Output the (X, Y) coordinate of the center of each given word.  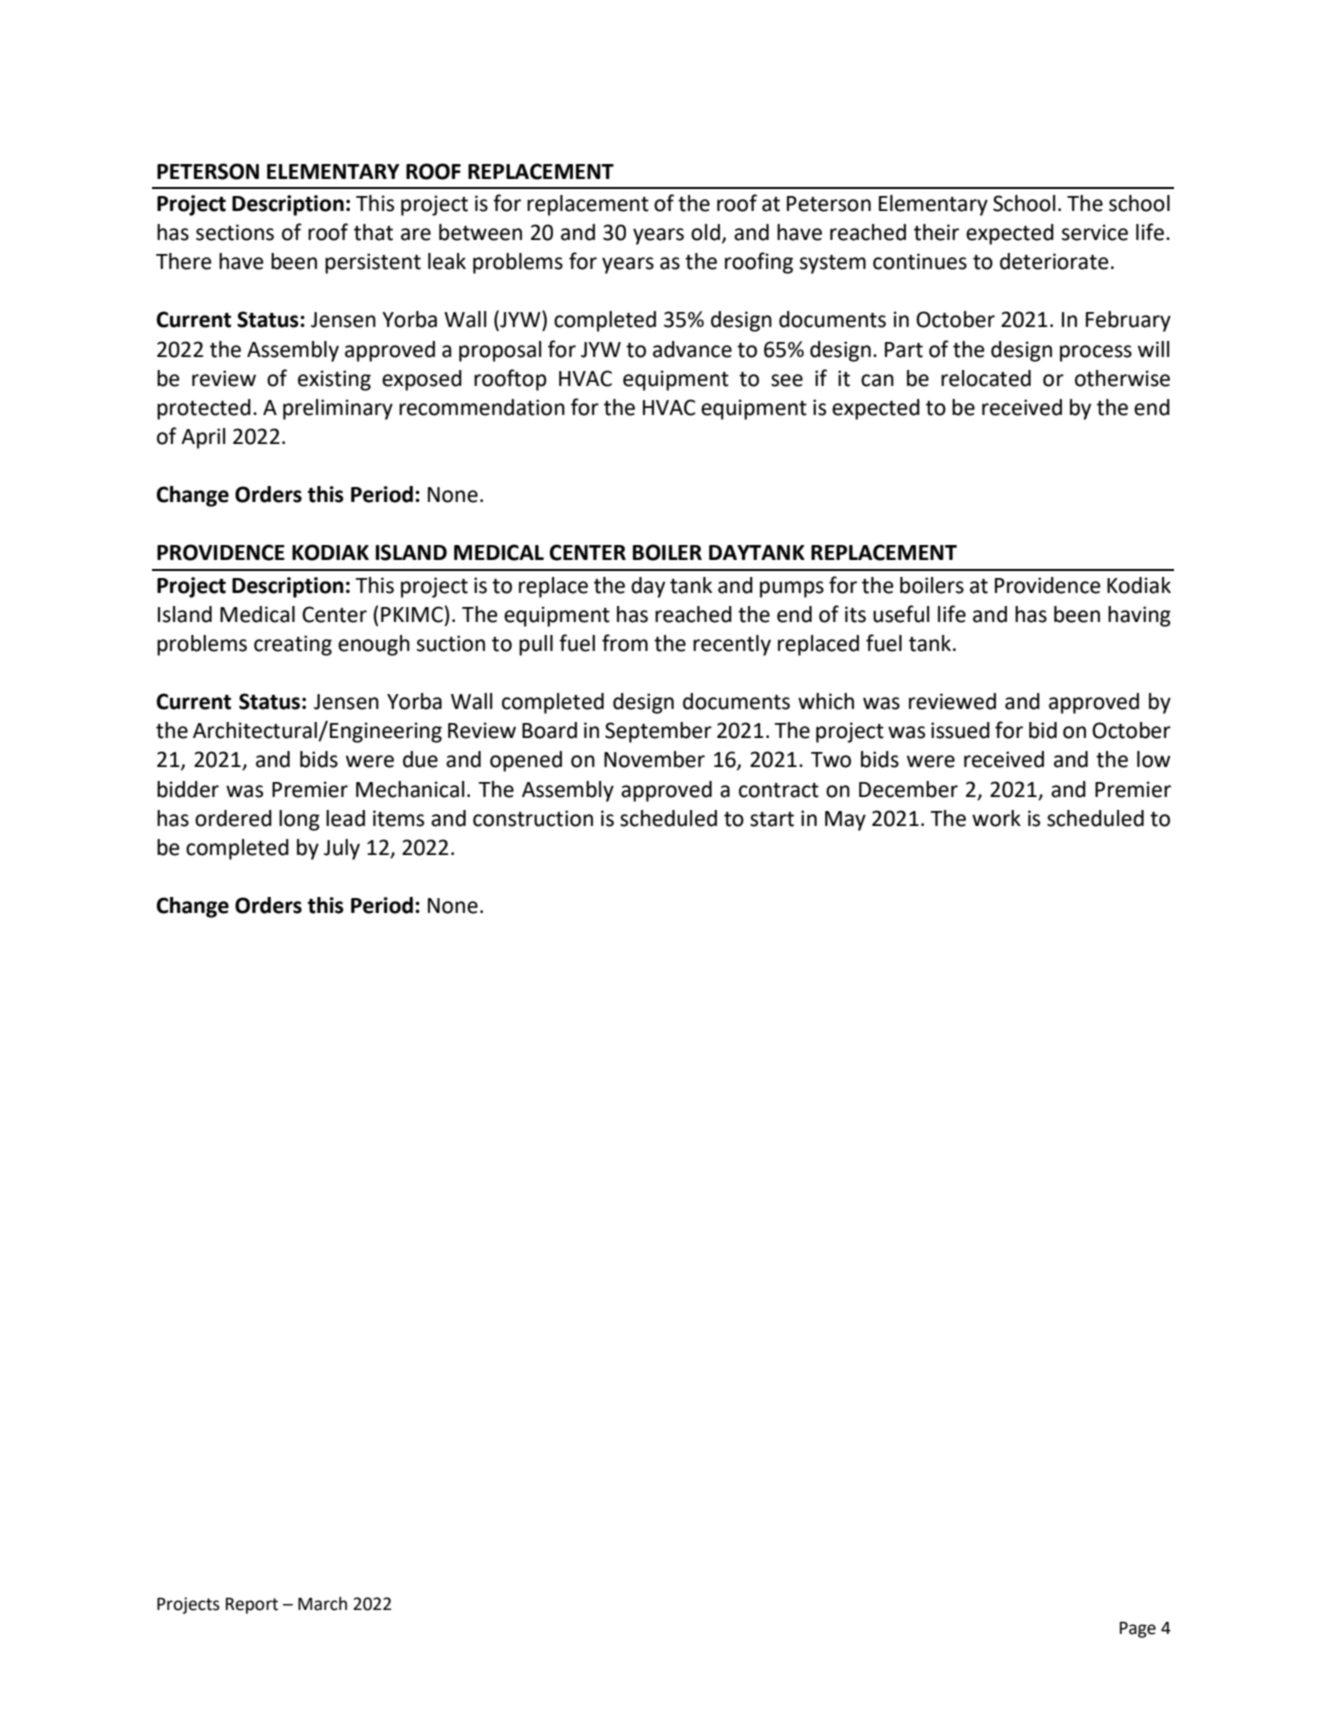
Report (252, 1605)
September (658, 732)
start (772, 819)
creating (293, 645)
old (705, 232)
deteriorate (1054, 261)
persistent (373, 263)
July (342, 849)
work (996, 818)
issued (960, 730)
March (322, 1604)
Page (1138, 1629)
